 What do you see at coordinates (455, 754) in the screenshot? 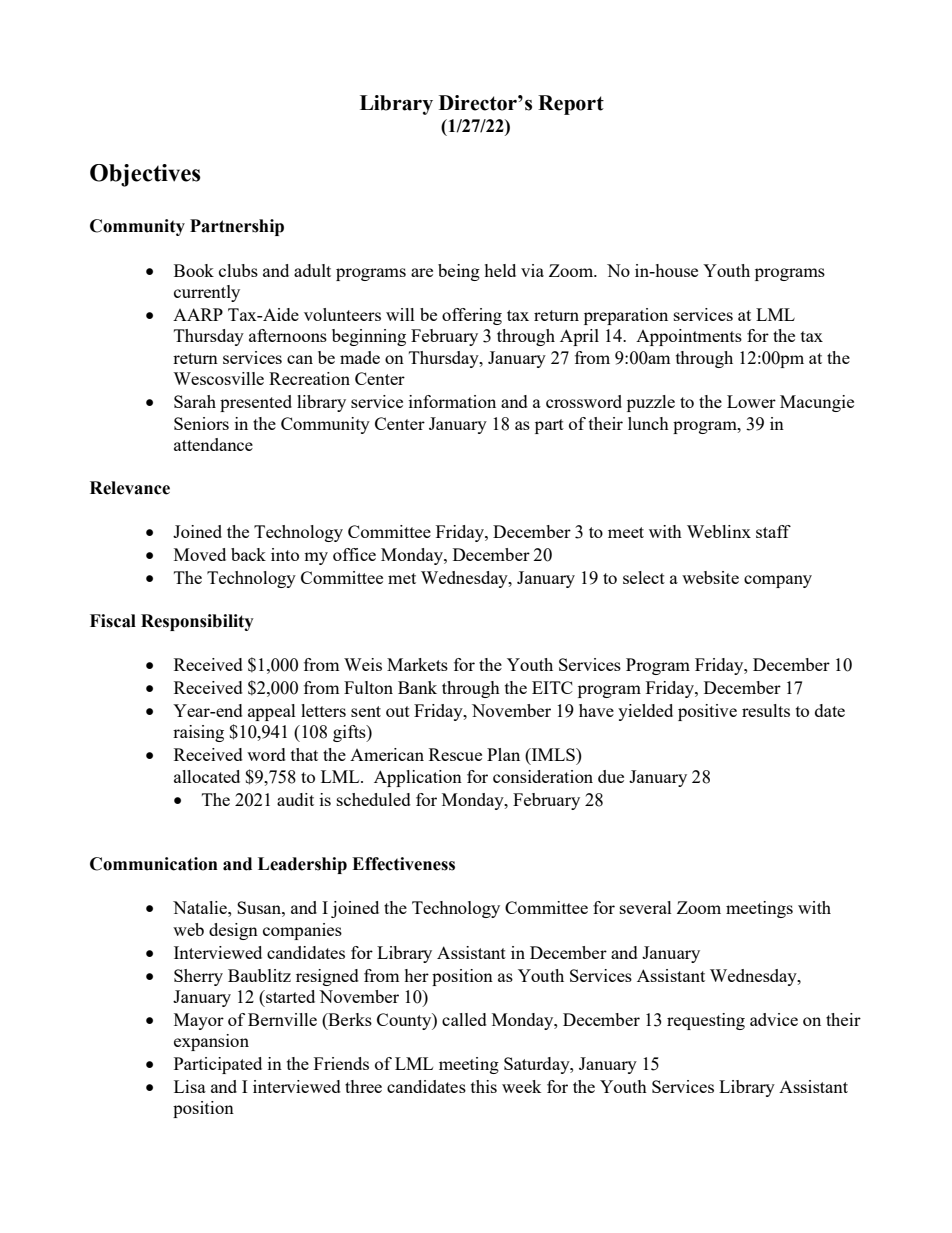
I see `Rescue` at bounding box center [455, 754].
